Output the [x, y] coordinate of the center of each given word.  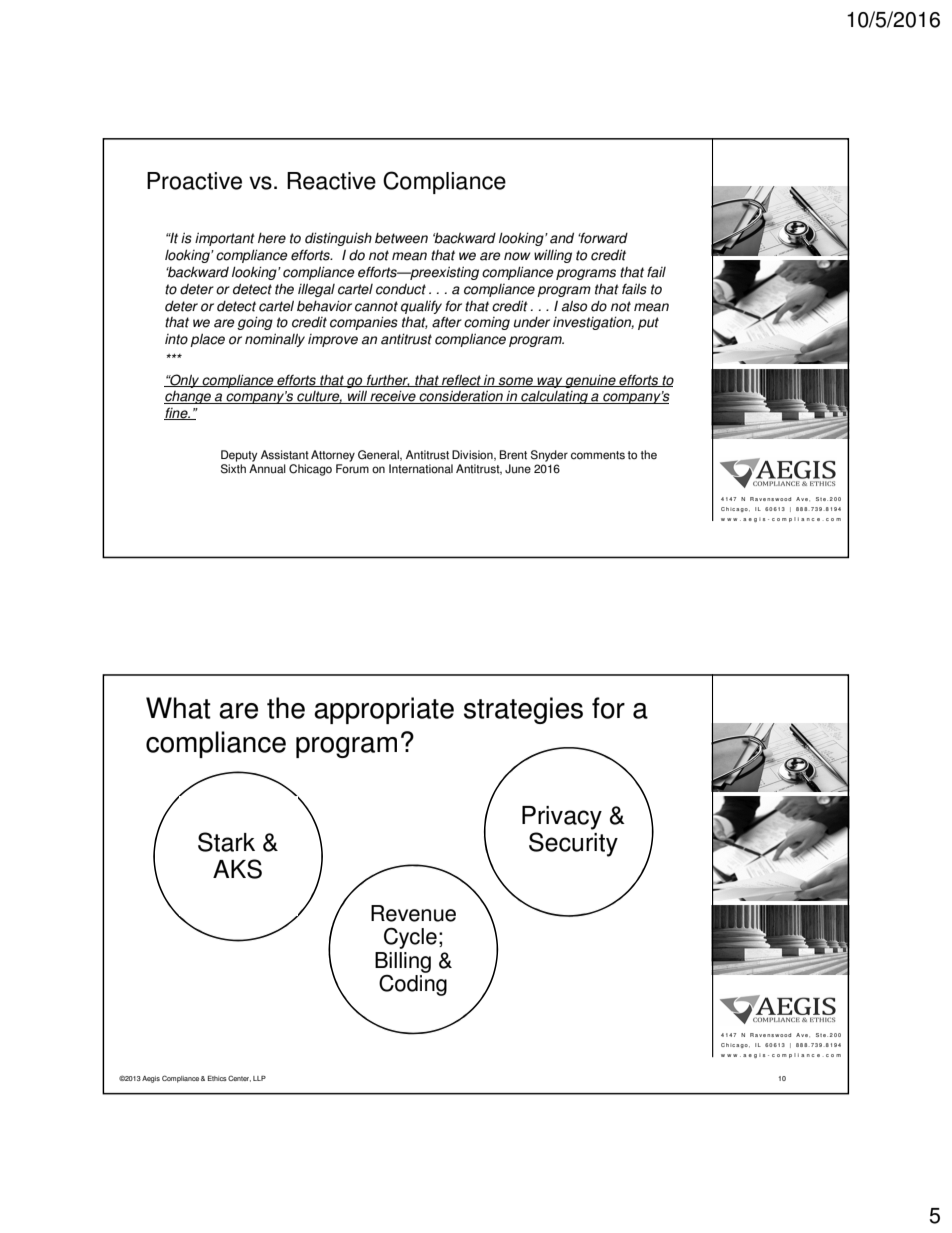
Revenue [413, 913]
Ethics [217, 1078]
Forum [352, 469]
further [387, 380]
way [549, 382]
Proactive [194, 181]
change [188, 397]
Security [573, 844]
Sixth [233, 469]
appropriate [384, 710]
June [518, 469]
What [178, 708]
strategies [523, 710]
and [562, 238]
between [401, 238]
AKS [237, 869]
